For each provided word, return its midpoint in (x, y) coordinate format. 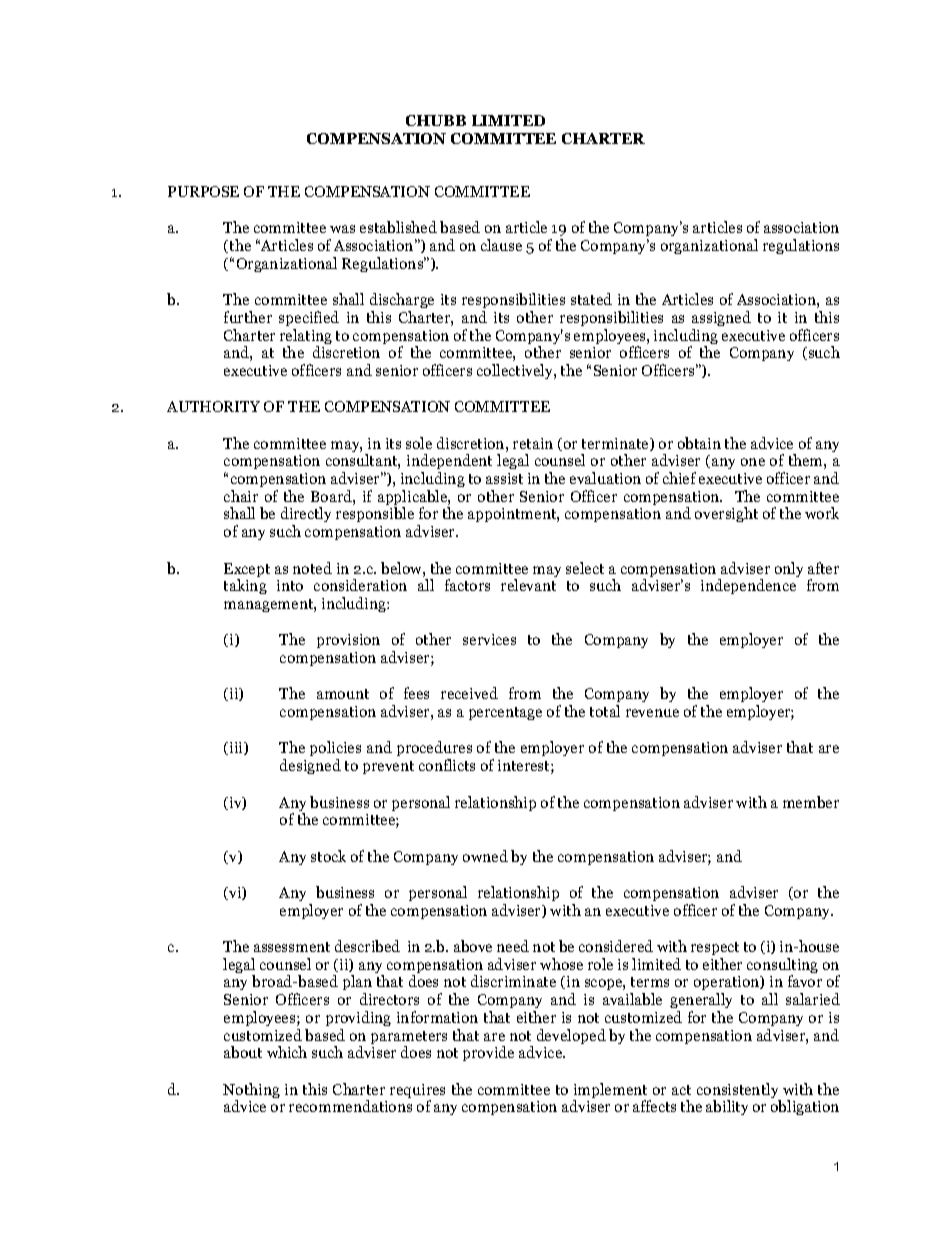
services (489, 639)
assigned (721, 318)
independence (748, 586)
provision (348, 641)
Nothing (251, 1092)
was (342, 229)
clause (501, 245)
